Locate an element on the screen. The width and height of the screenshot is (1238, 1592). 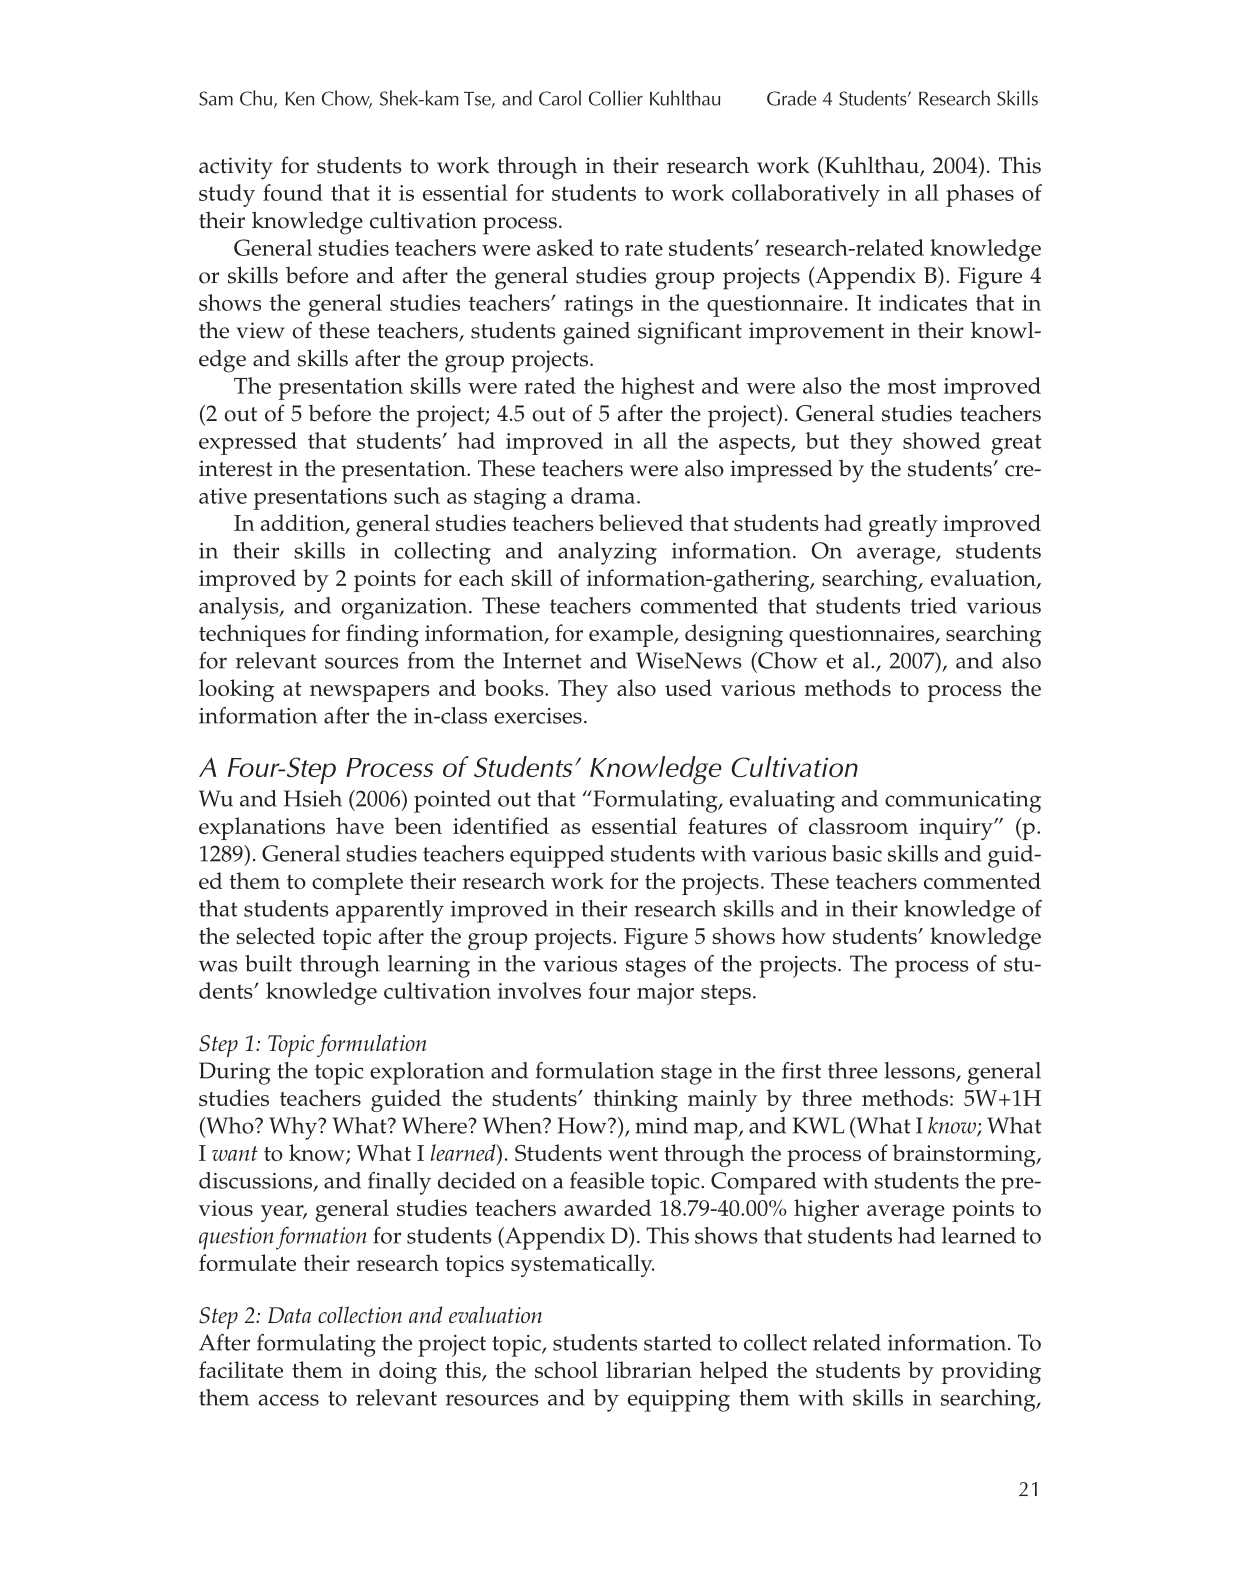
providing is located at coordinates (991, 1372).
